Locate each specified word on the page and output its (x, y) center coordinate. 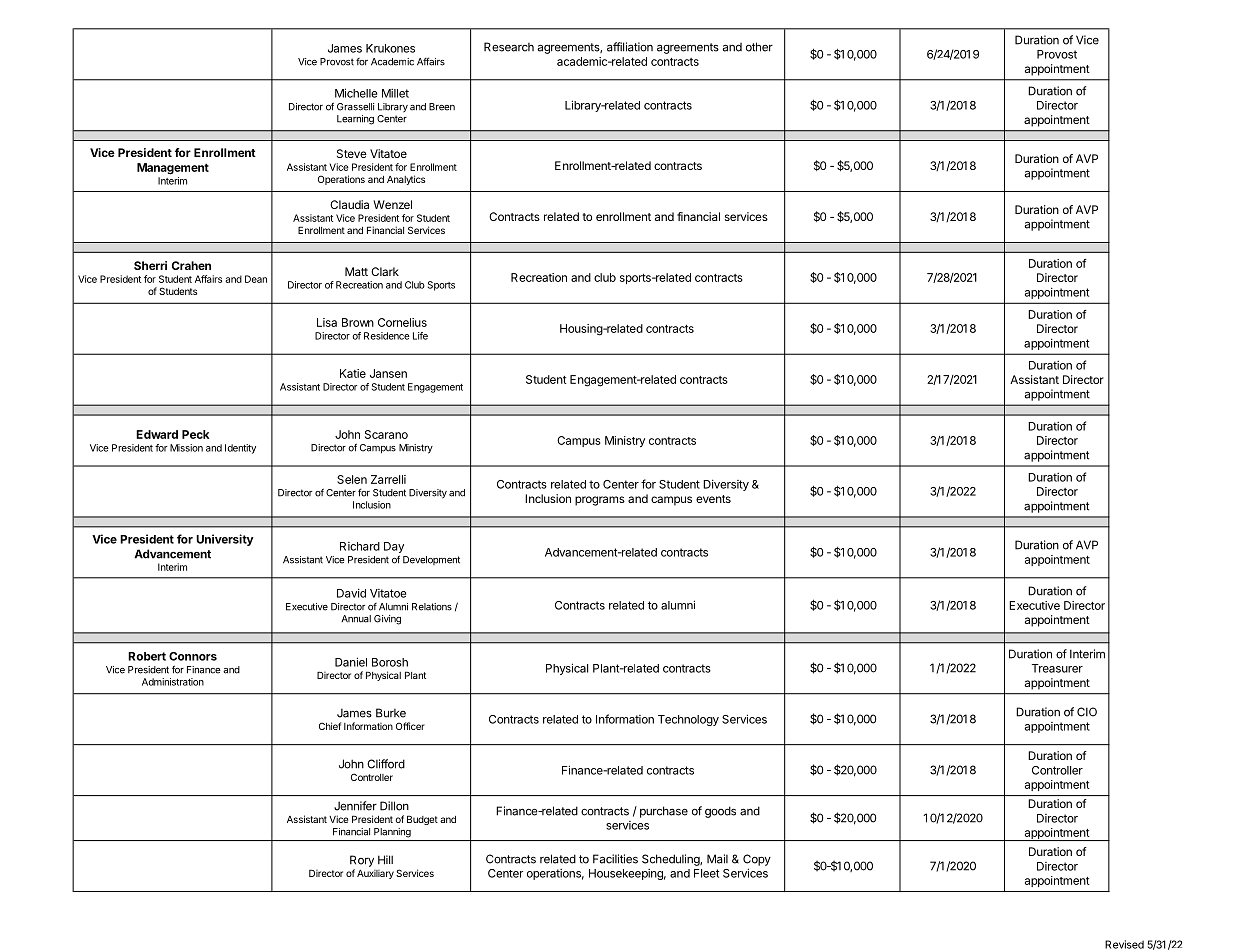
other (759, 47)
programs (600, 501)
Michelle (356, 93)
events (713, 499)
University (225, 540)
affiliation (630, 47)
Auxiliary (375, 874)
